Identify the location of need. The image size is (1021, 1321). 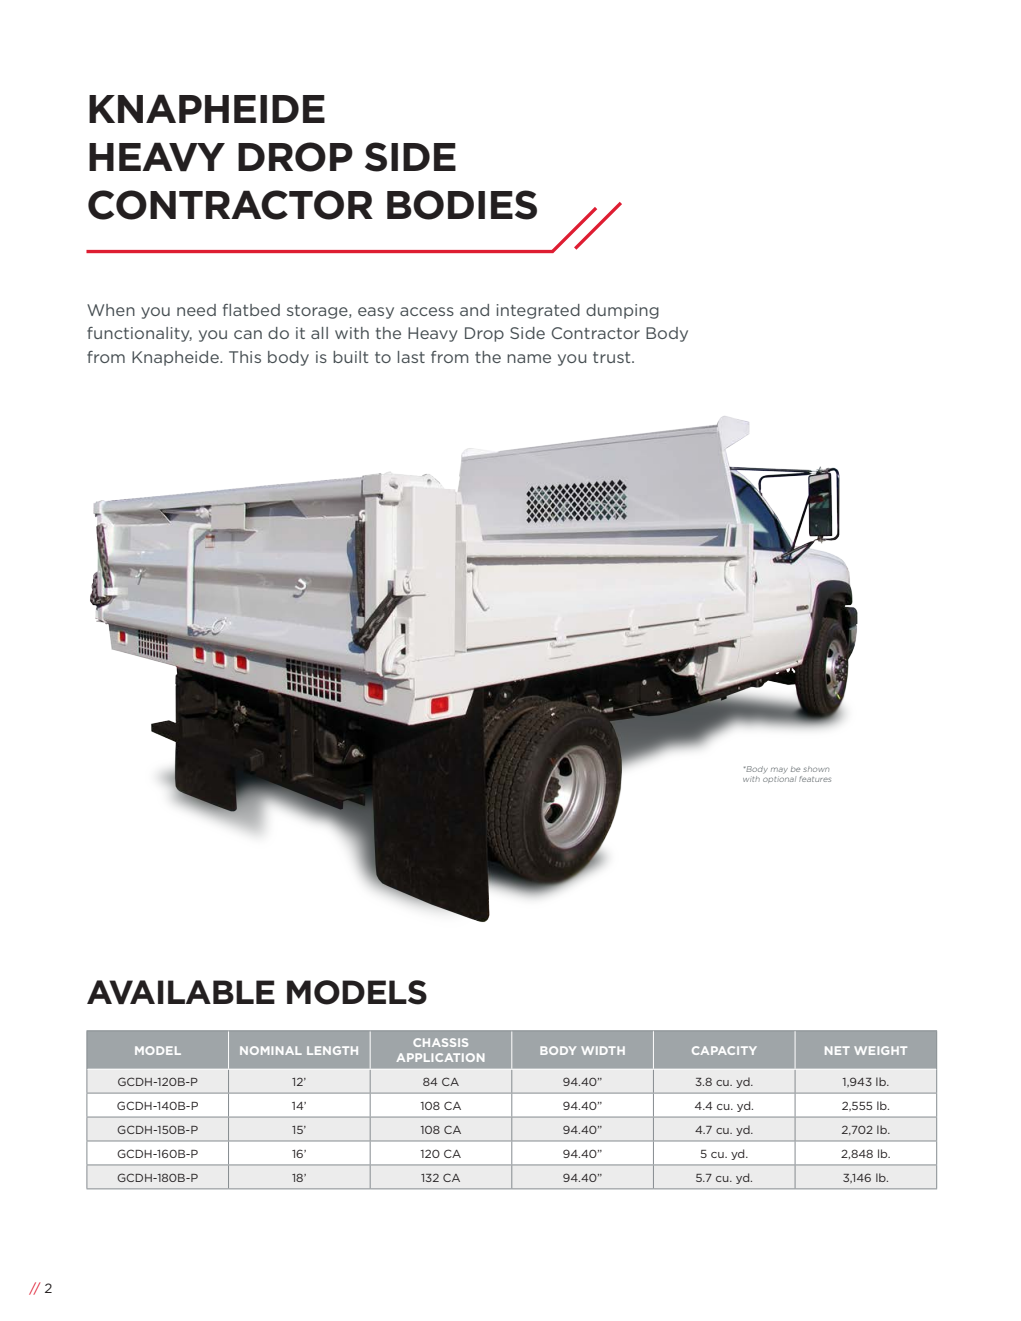
(196, 310).
